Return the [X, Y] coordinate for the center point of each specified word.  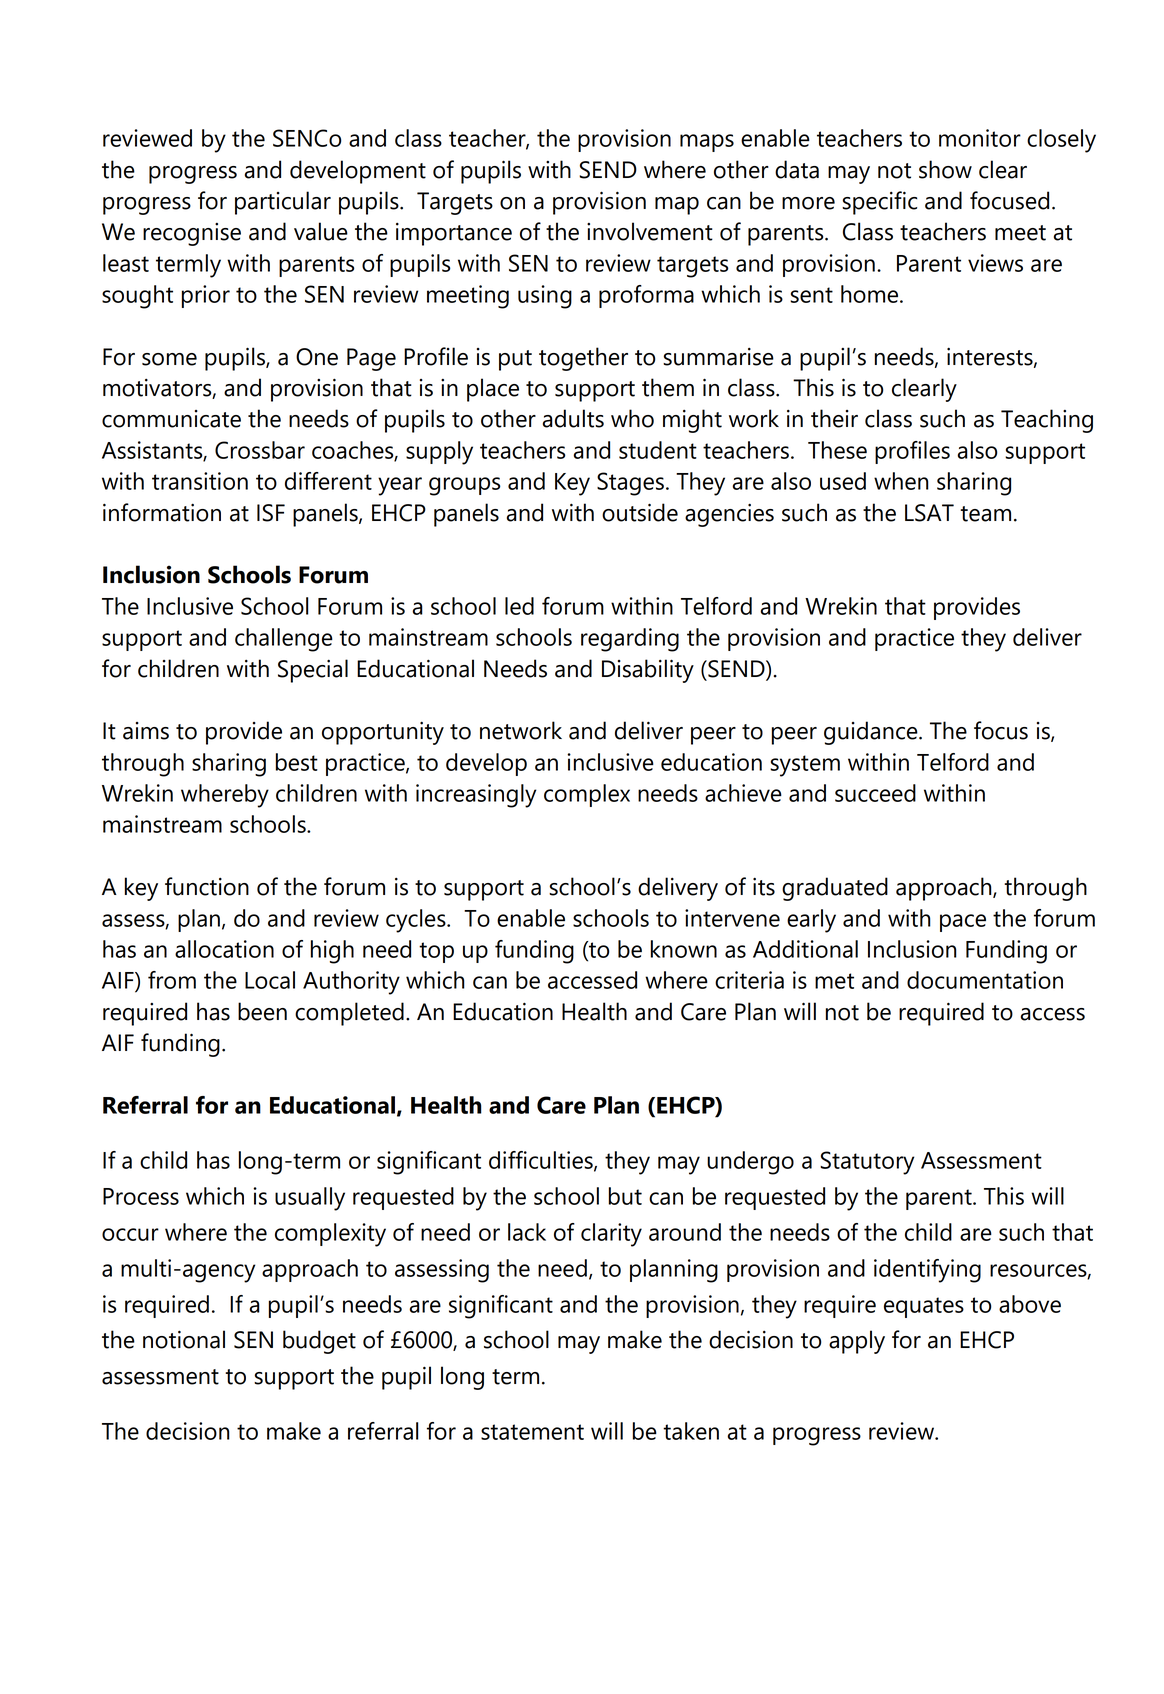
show [945, 169]
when [901, 481]
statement [532, 1432]
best [297, 762]
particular [283, 203]
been [262, 1011]
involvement [650, 231]
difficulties [542, 1161]
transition [200, 481]
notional [184, 1339]
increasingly [476, 796]
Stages [630, 484]
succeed [875, 793]
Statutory [867, 1163]
